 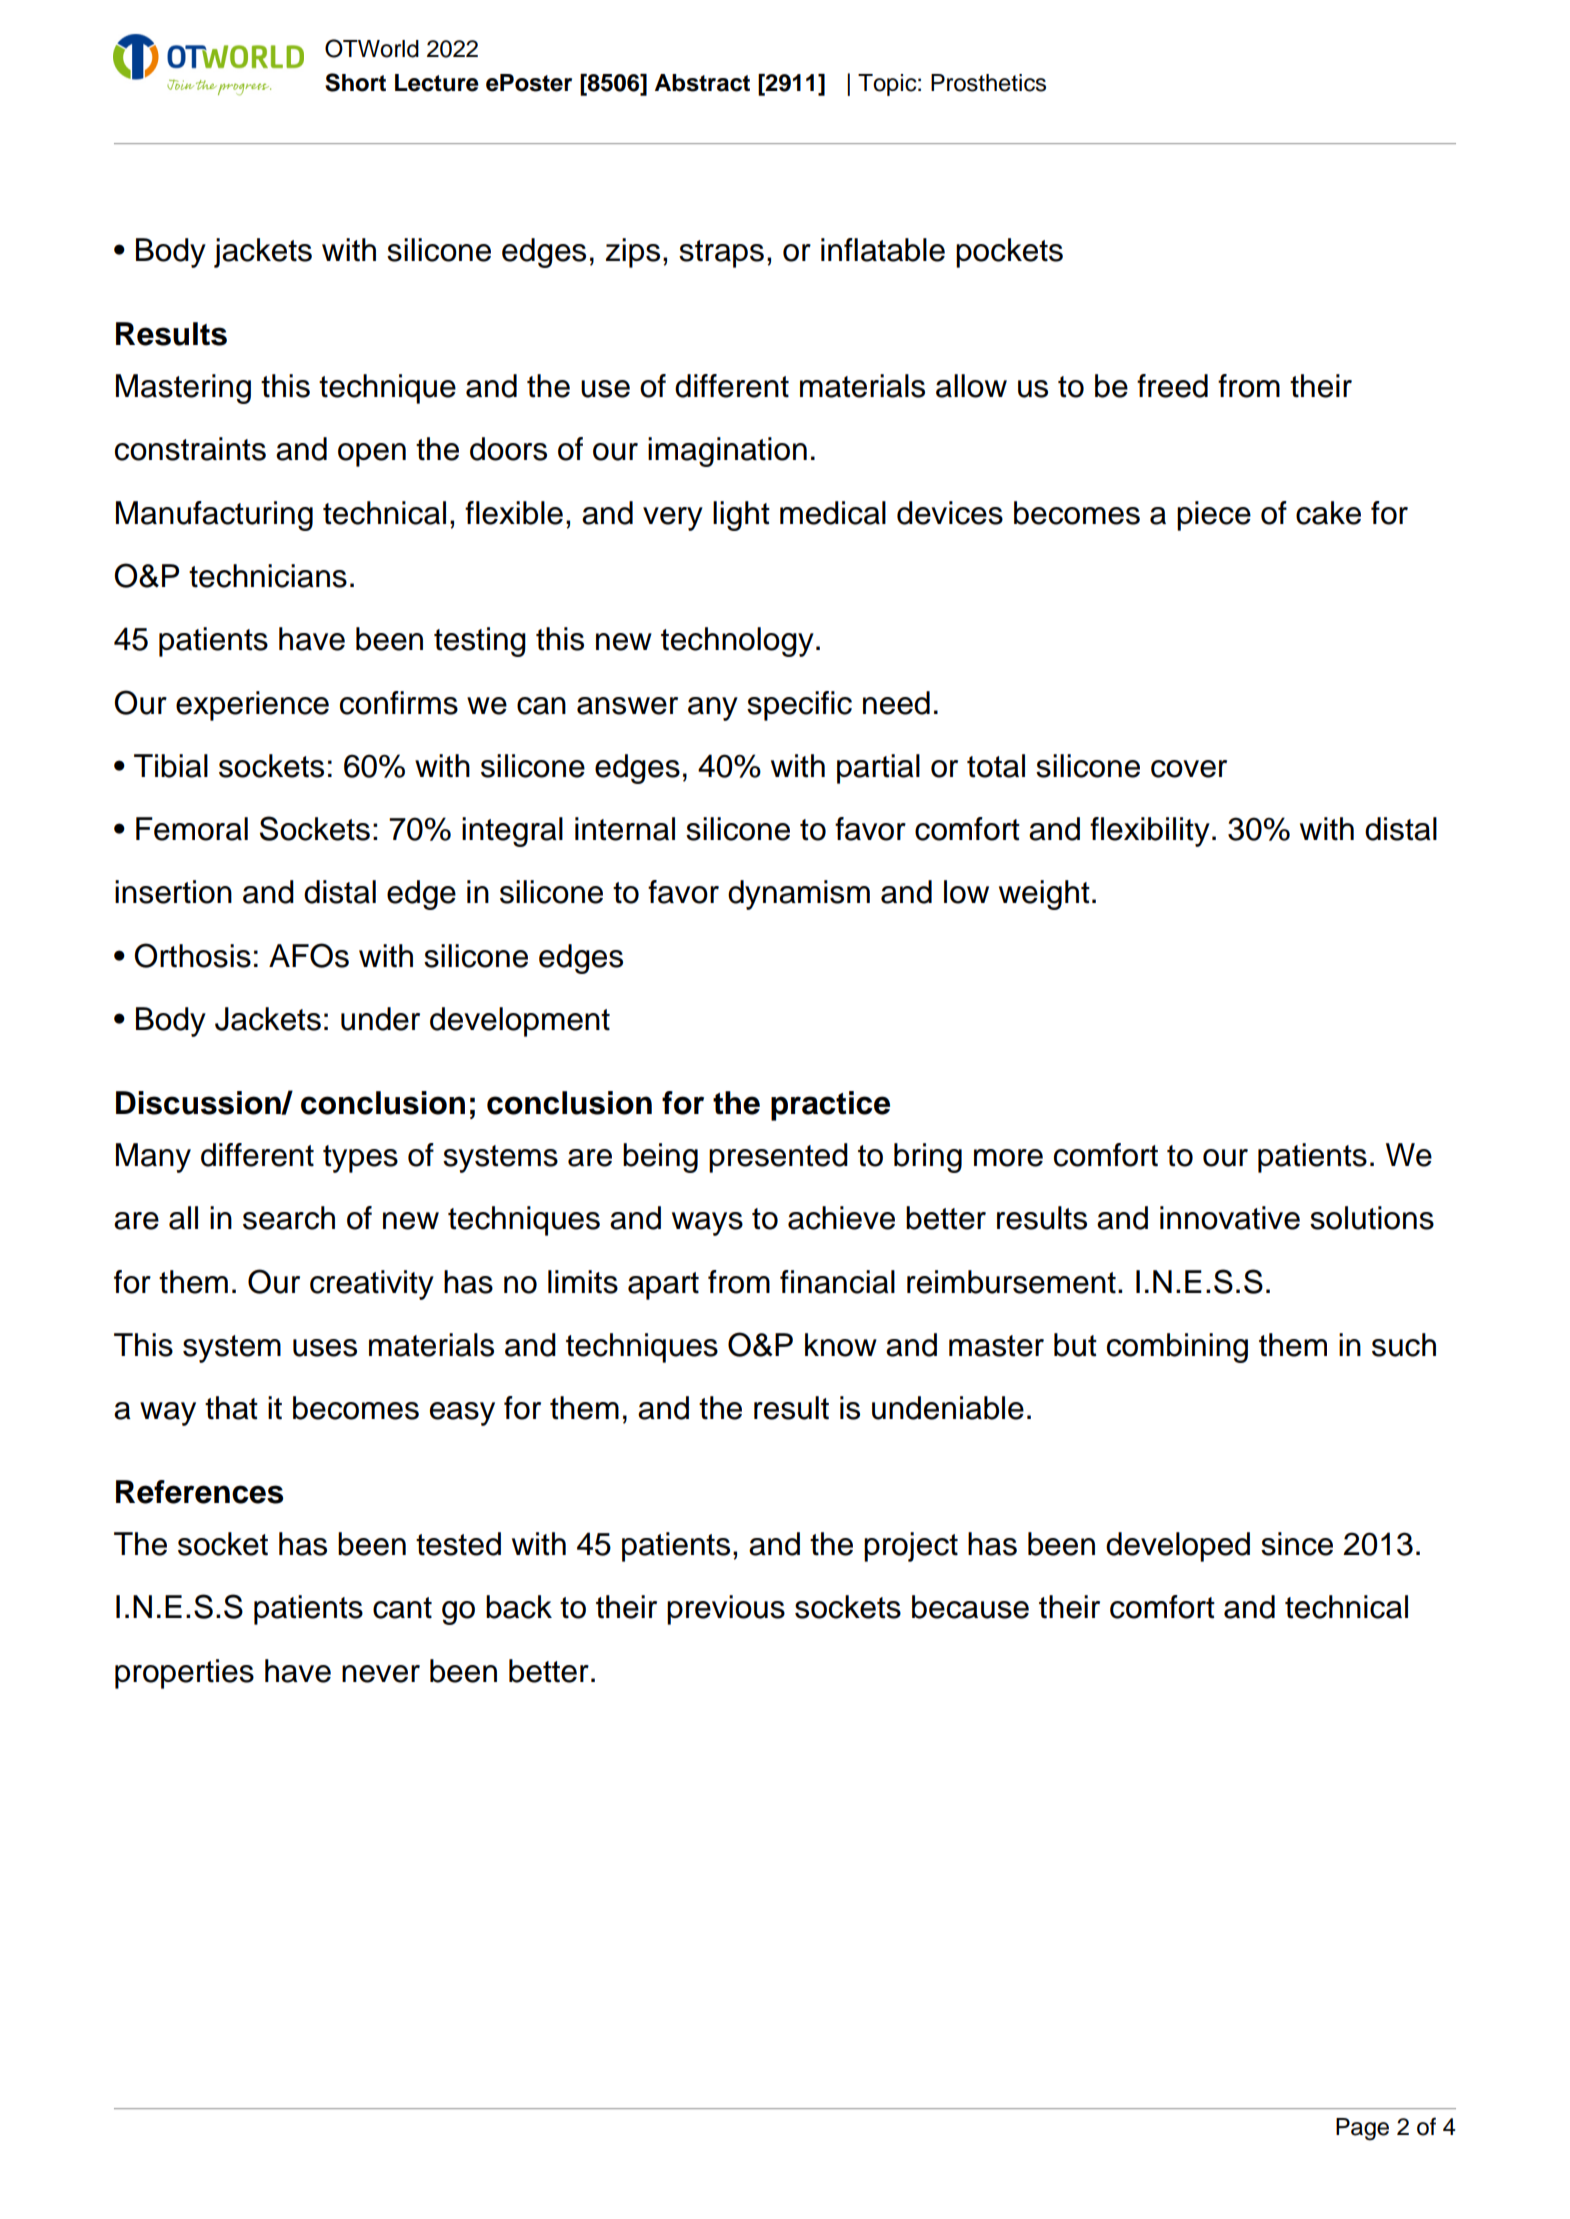 What do you see at coordinates (726, 1610) in the screenshot?
I see `previous` at bounding box center [726, 1610].
